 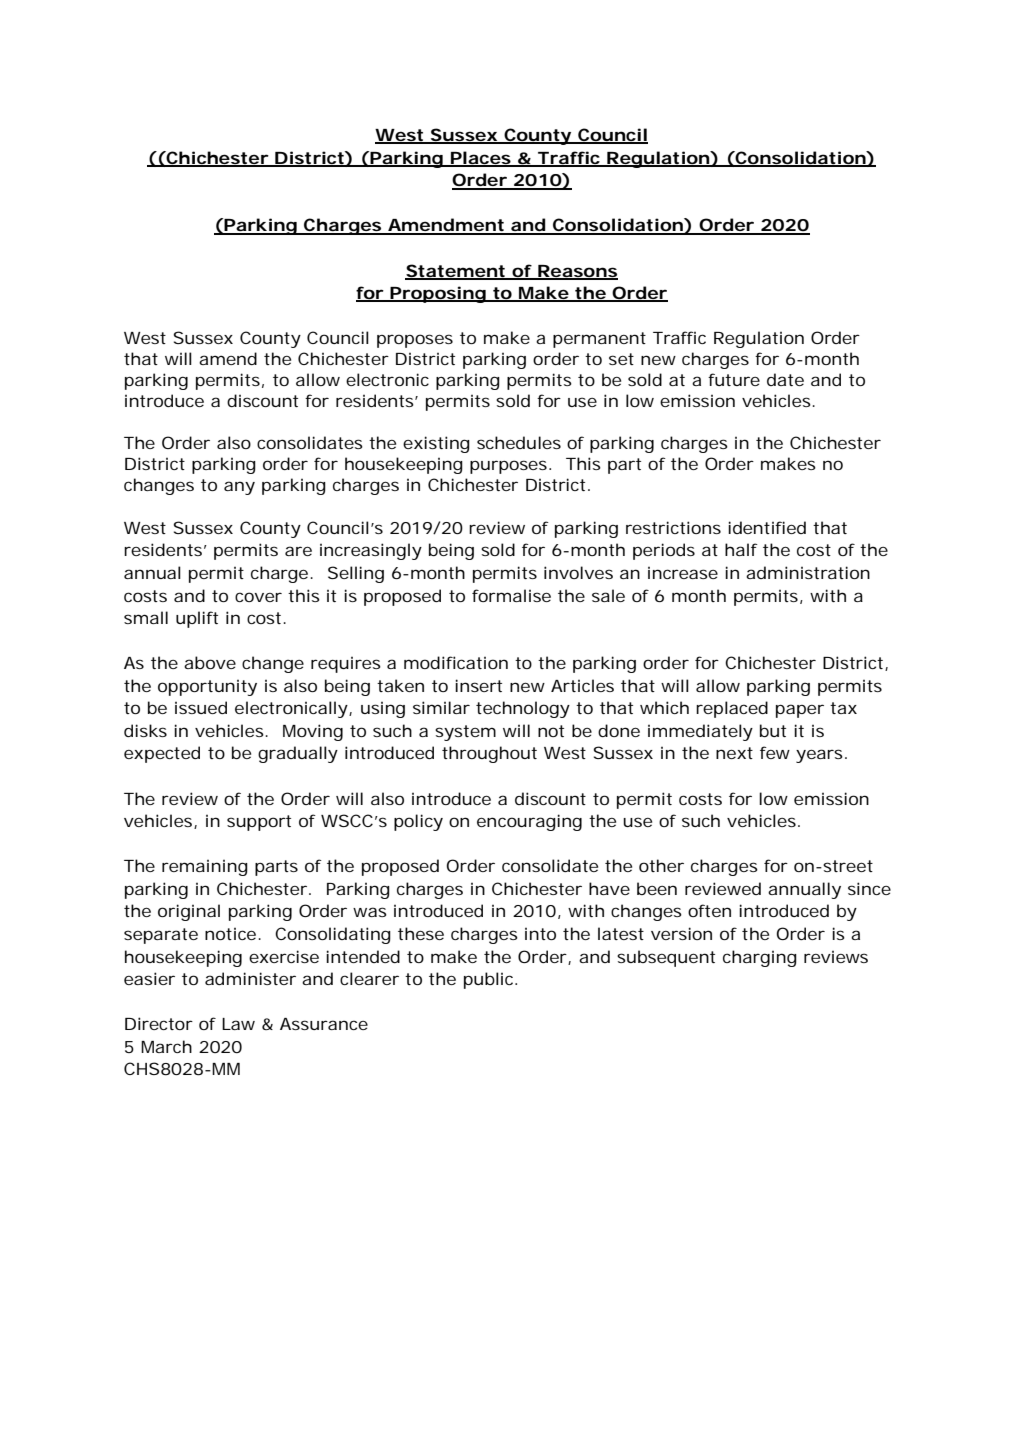 I want to click on Statement, so click(x=456, y=271).
